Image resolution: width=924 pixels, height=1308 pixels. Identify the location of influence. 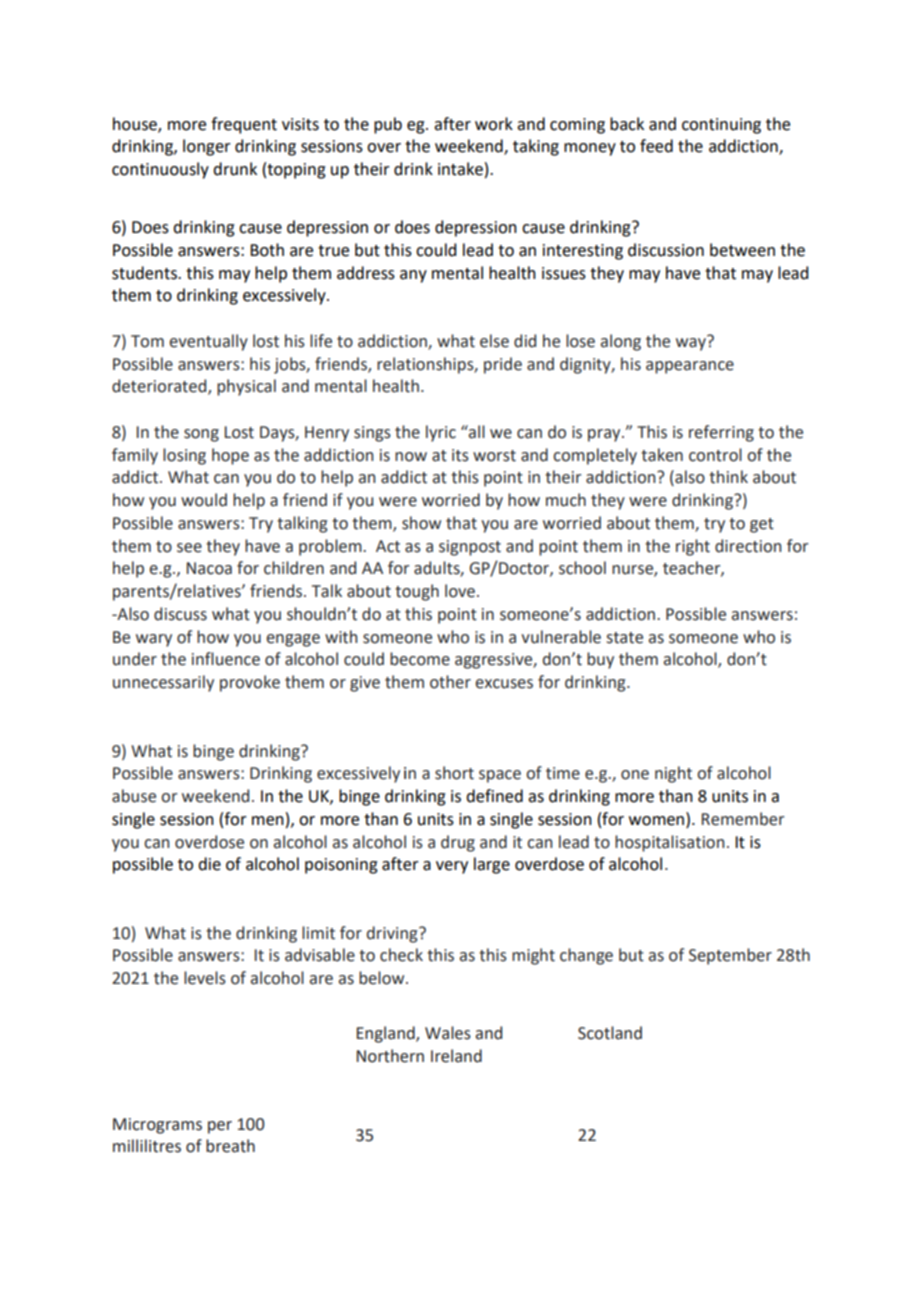
(226, 659).
